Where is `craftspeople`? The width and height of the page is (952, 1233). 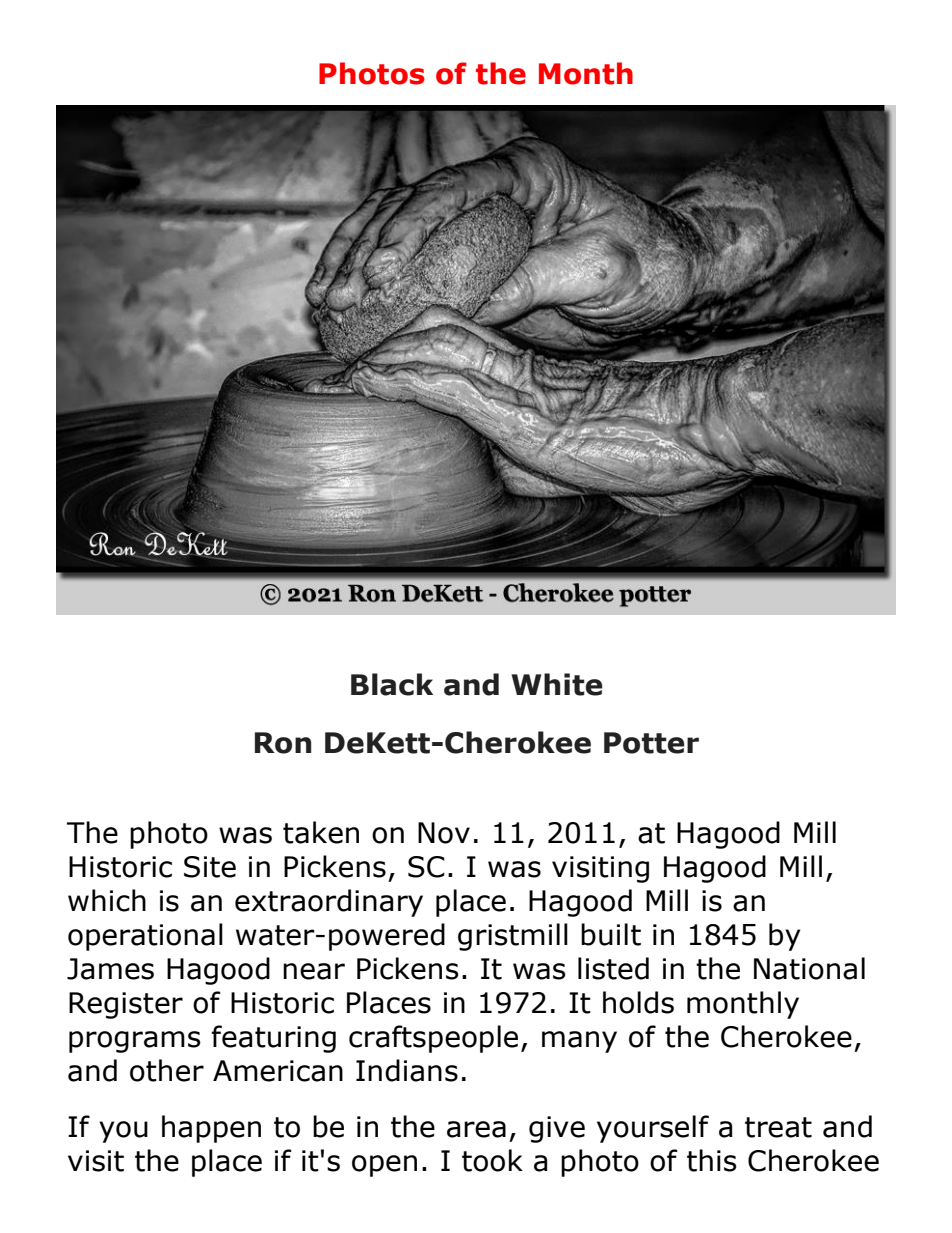
craftspeople is located at coordinates (433, 1039).
